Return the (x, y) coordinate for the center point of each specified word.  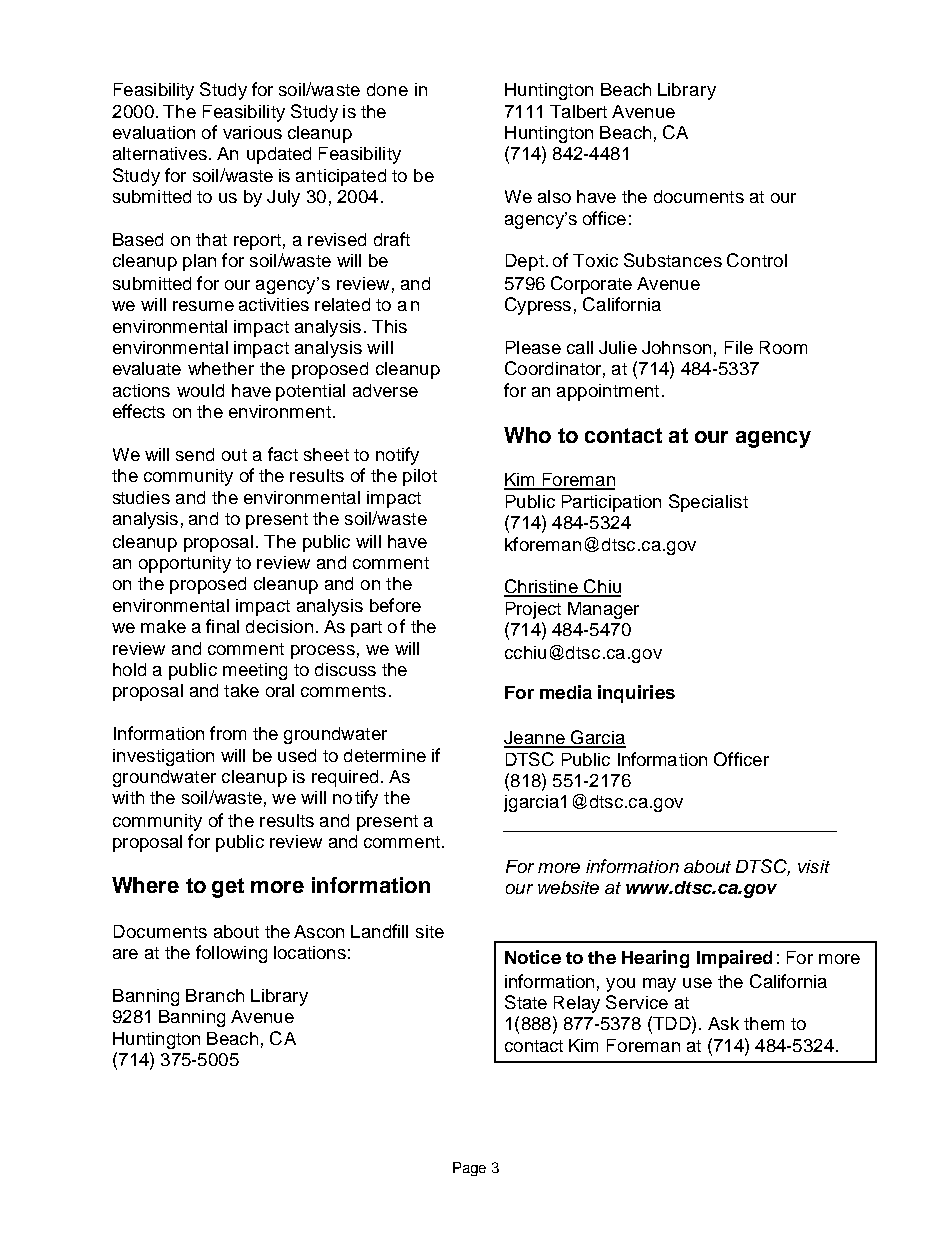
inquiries (636, 694)
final (222, 626)
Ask (723, 1023)
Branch (215, 995)
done (387, 89)
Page (469, 1169)
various (252, 132)
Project (533, 610)
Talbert (578, 111)
